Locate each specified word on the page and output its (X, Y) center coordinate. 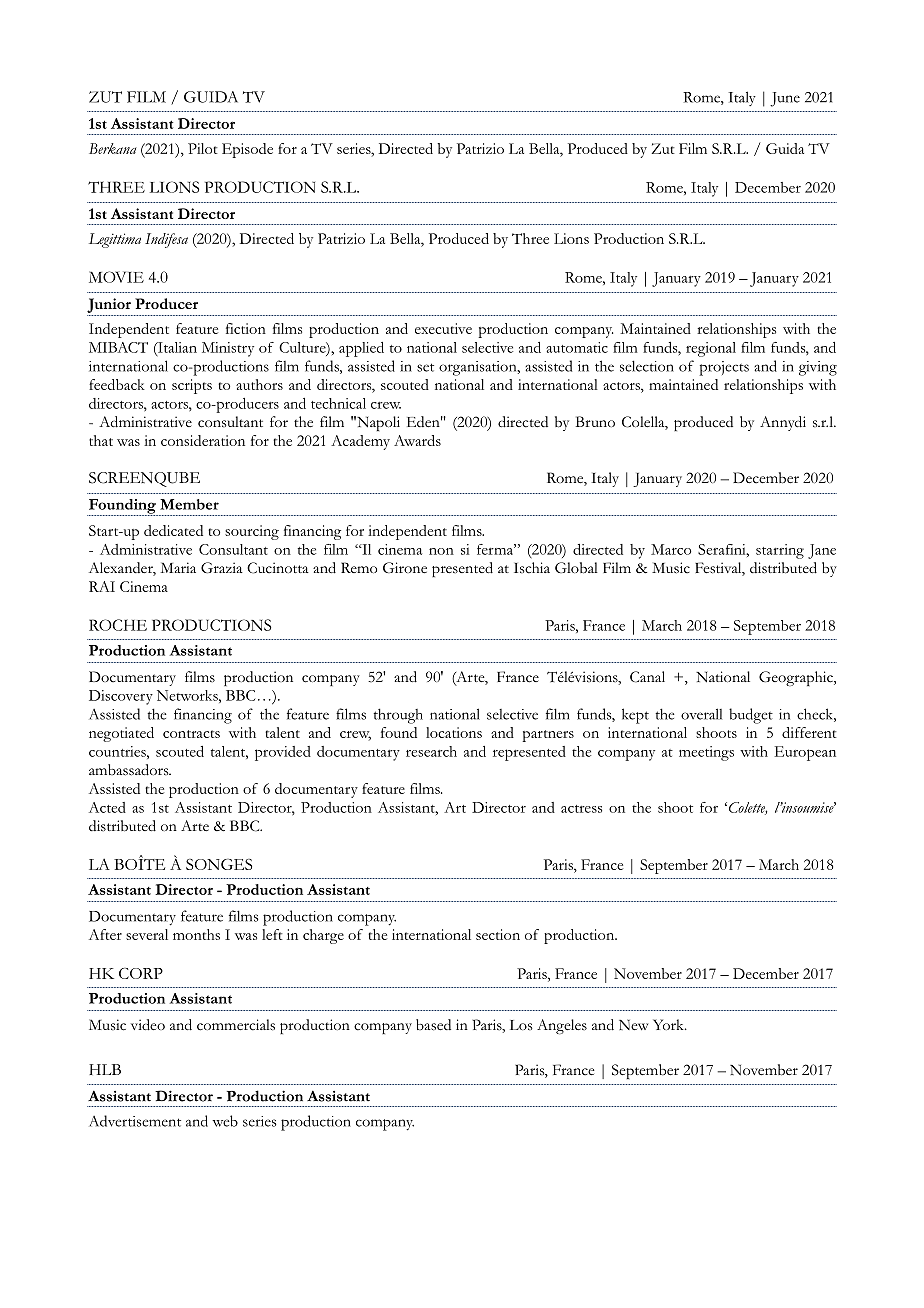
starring (780, 551)
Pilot (203, 148)
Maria (178, 567)
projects (724, 368)
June (785, 99)
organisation (479, 368)
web (225, 1121)
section (498, 934)
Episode (247, 150)
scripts (192, 386)
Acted (107, 807)
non (441, 551)
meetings (706, 753)
